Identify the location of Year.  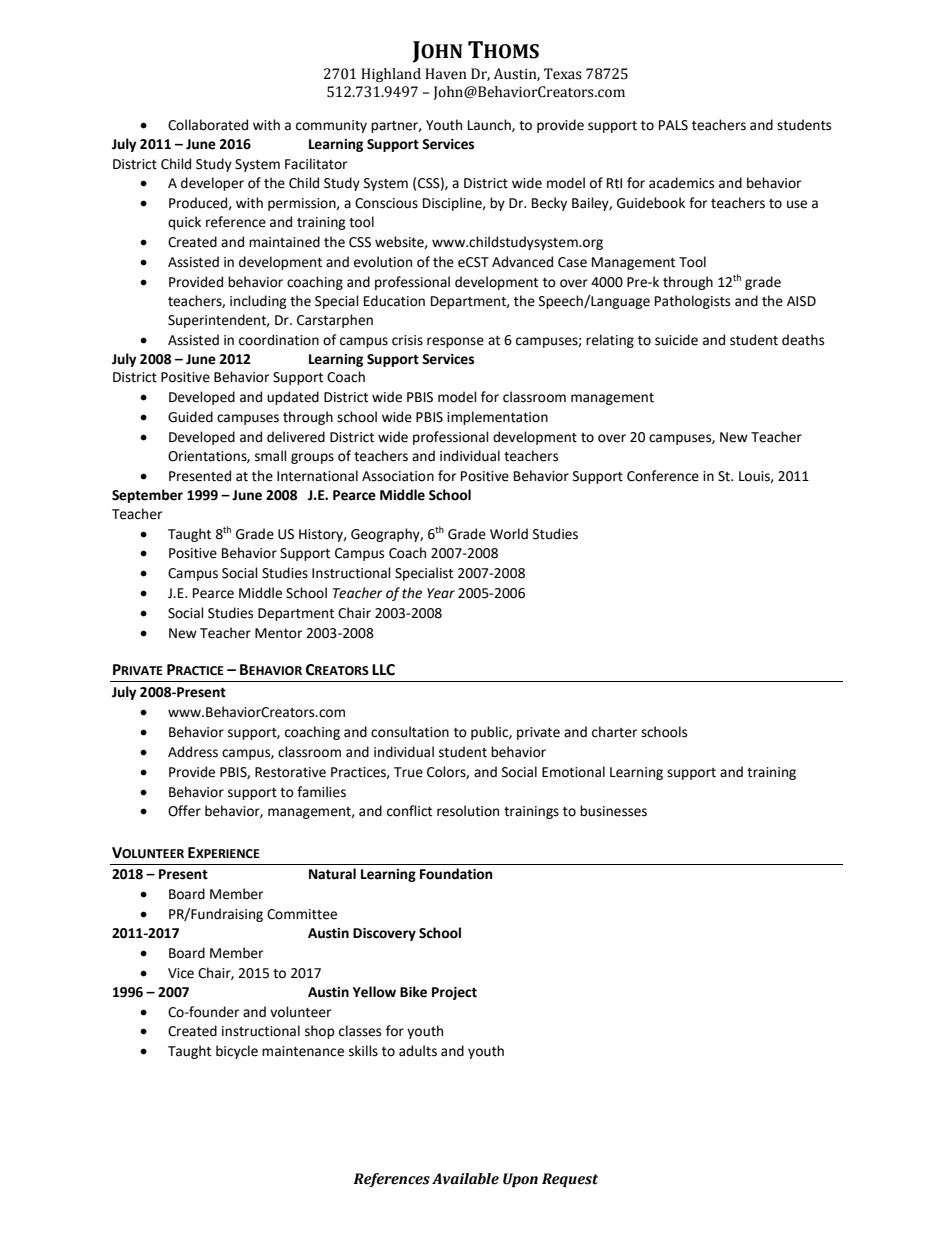
(441, 593).
